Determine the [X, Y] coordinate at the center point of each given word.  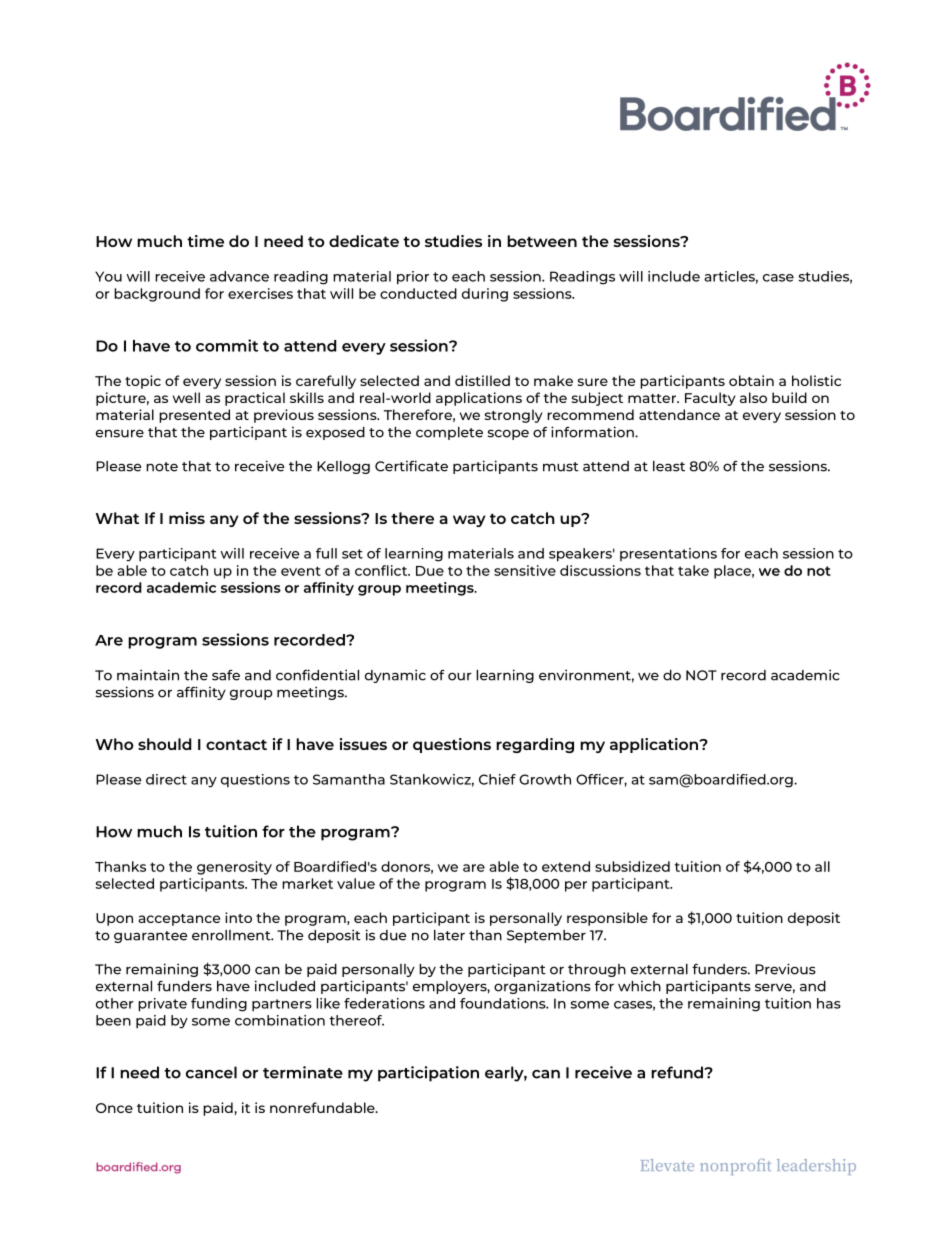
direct [166, 779]
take [693, 570]
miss [187, 518]
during [485, 295]
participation [428, 1074]
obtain [751, 380]
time [205, 241]
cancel [211, 1072]
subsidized [632, 866]
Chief [497, 779]
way [469, 521]
